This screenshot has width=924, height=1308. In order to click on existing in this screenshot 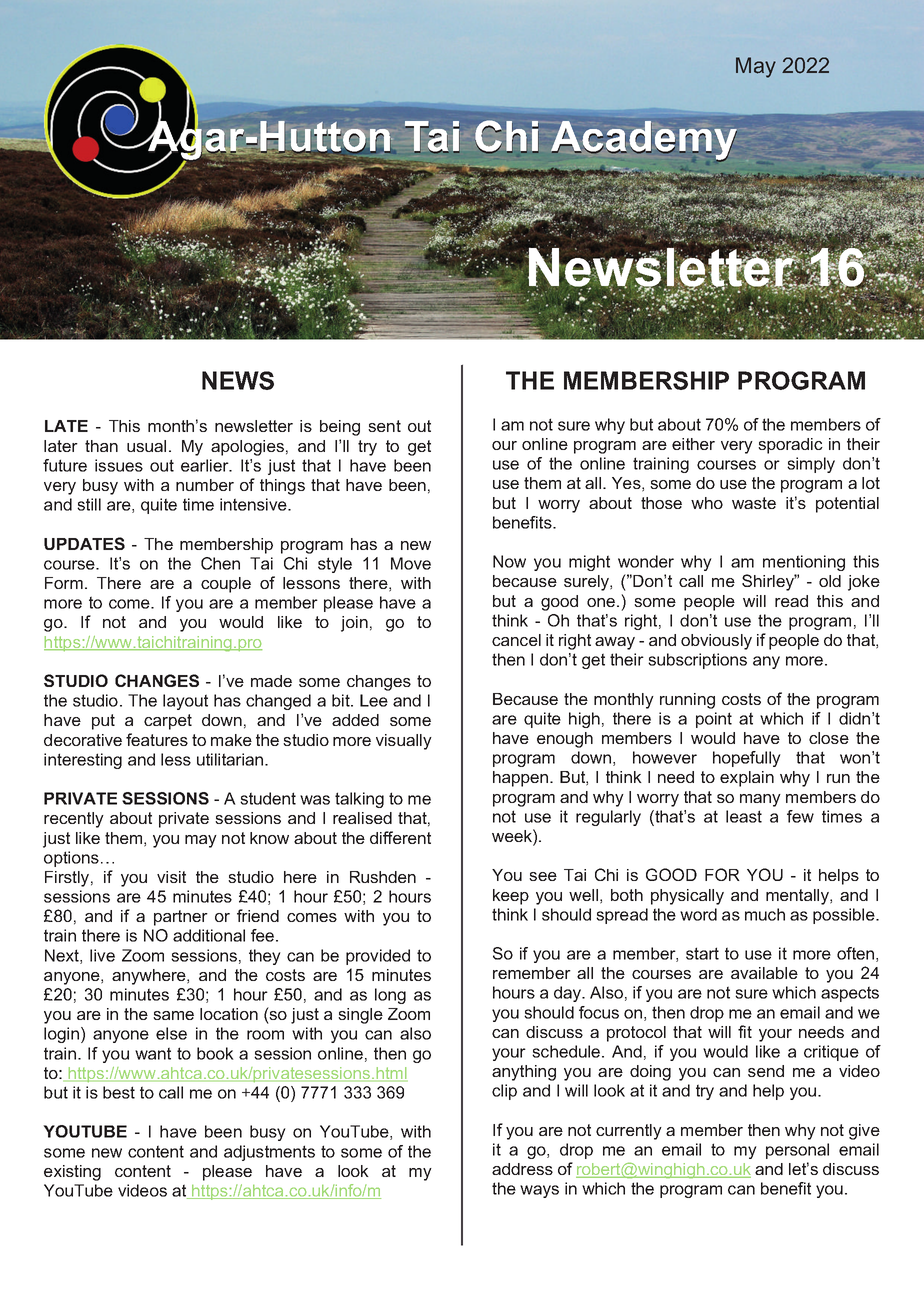, I will do `click(72, 1173)`.
